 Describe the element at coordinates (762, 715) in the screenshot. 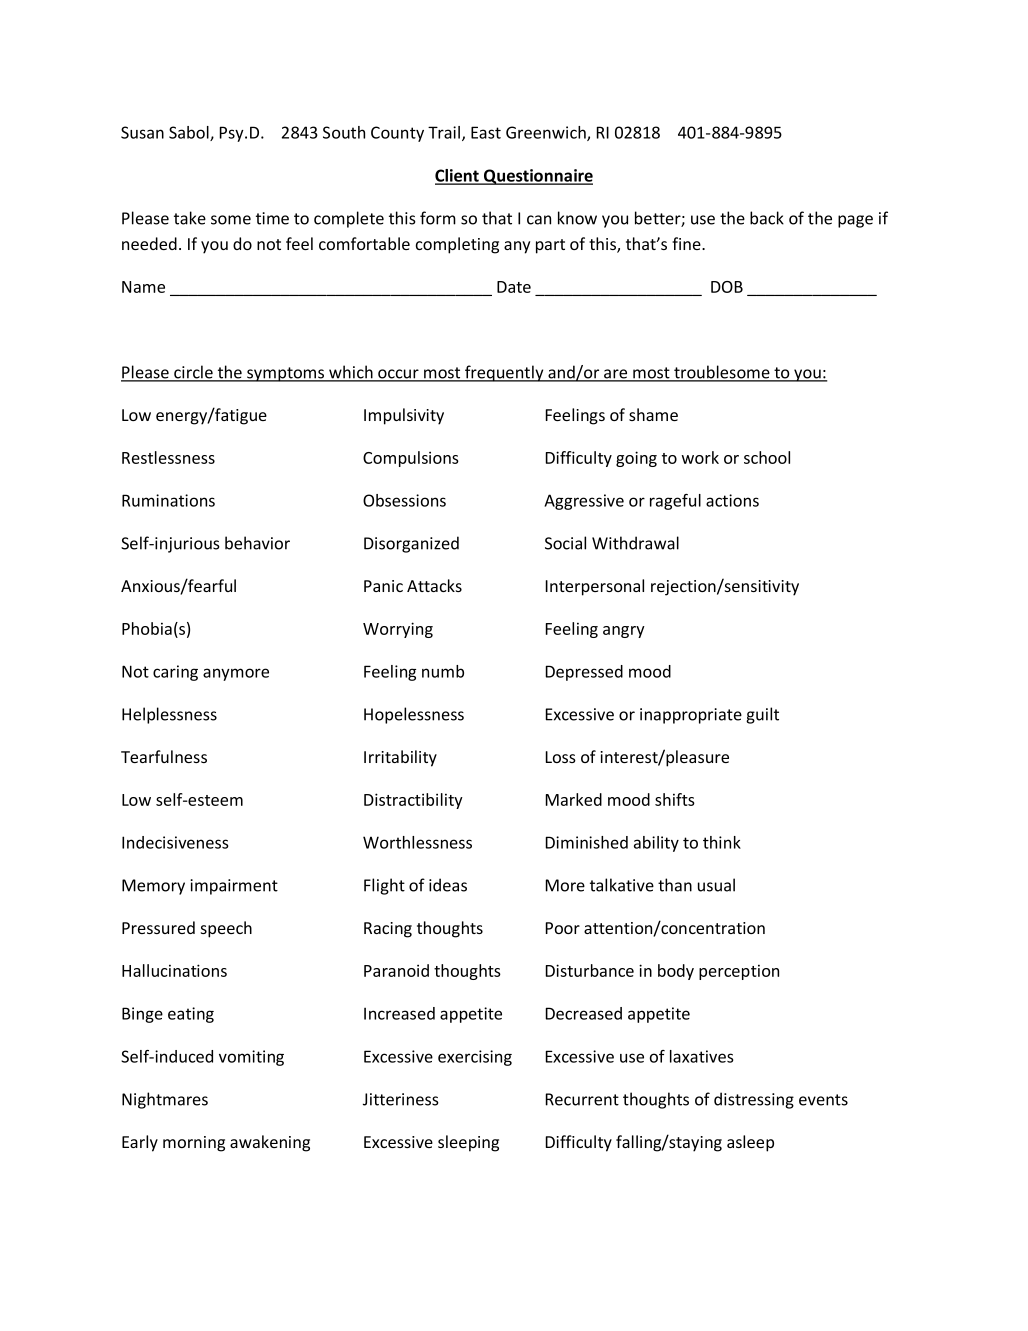

I see `guilt` at that location.
